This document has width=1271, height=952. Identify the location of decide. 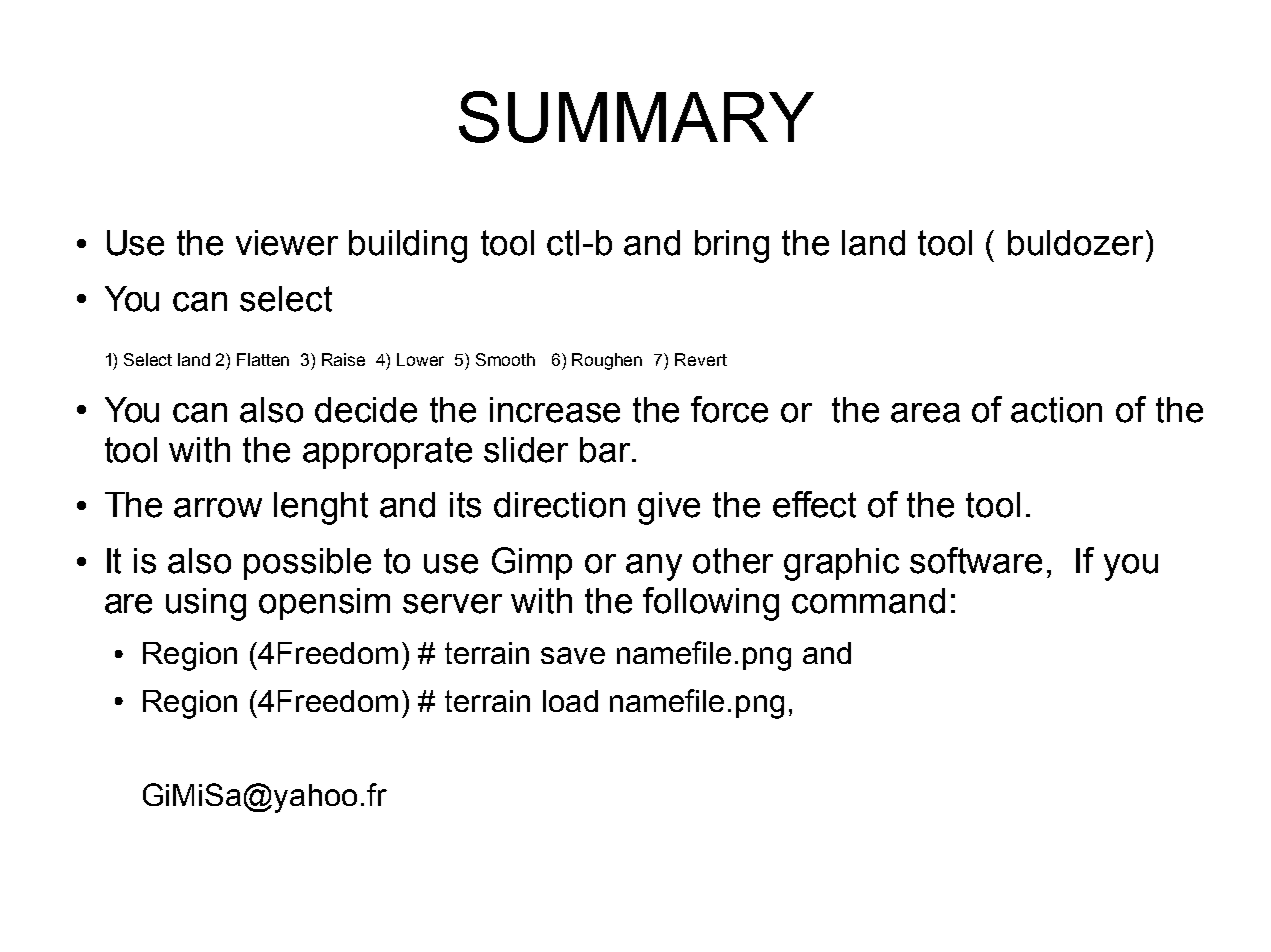
(366, 410).
